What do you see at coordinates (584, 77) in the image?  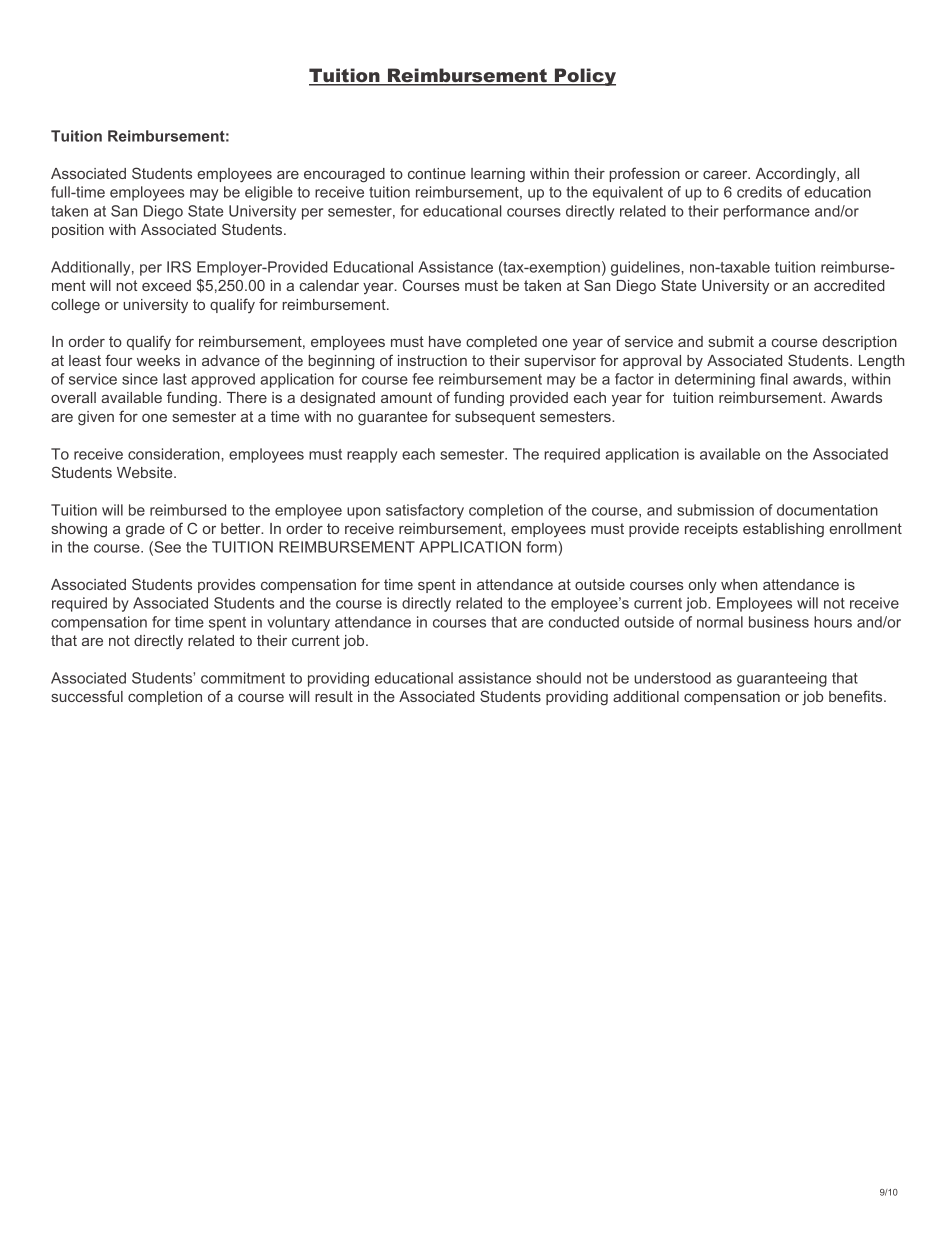 I see `Policy` at bounding box center [584, 77].
